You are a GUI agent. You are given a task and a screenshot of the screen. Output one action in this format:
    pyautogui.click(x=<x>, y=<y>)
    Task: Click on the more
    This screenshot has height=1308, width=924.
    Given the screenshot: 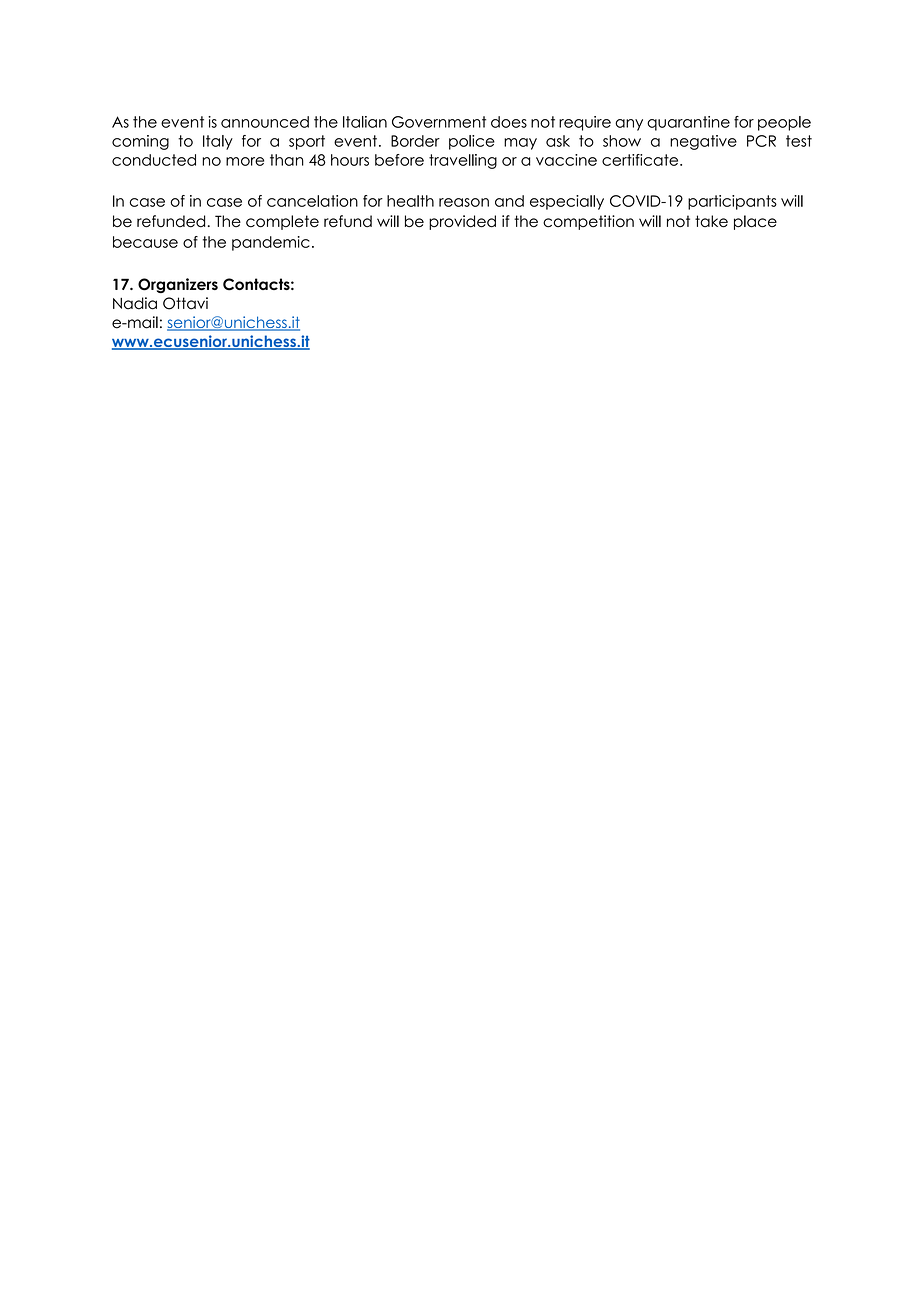 What is the action you would take?
    pyautogui.click(x=245, y=161)
